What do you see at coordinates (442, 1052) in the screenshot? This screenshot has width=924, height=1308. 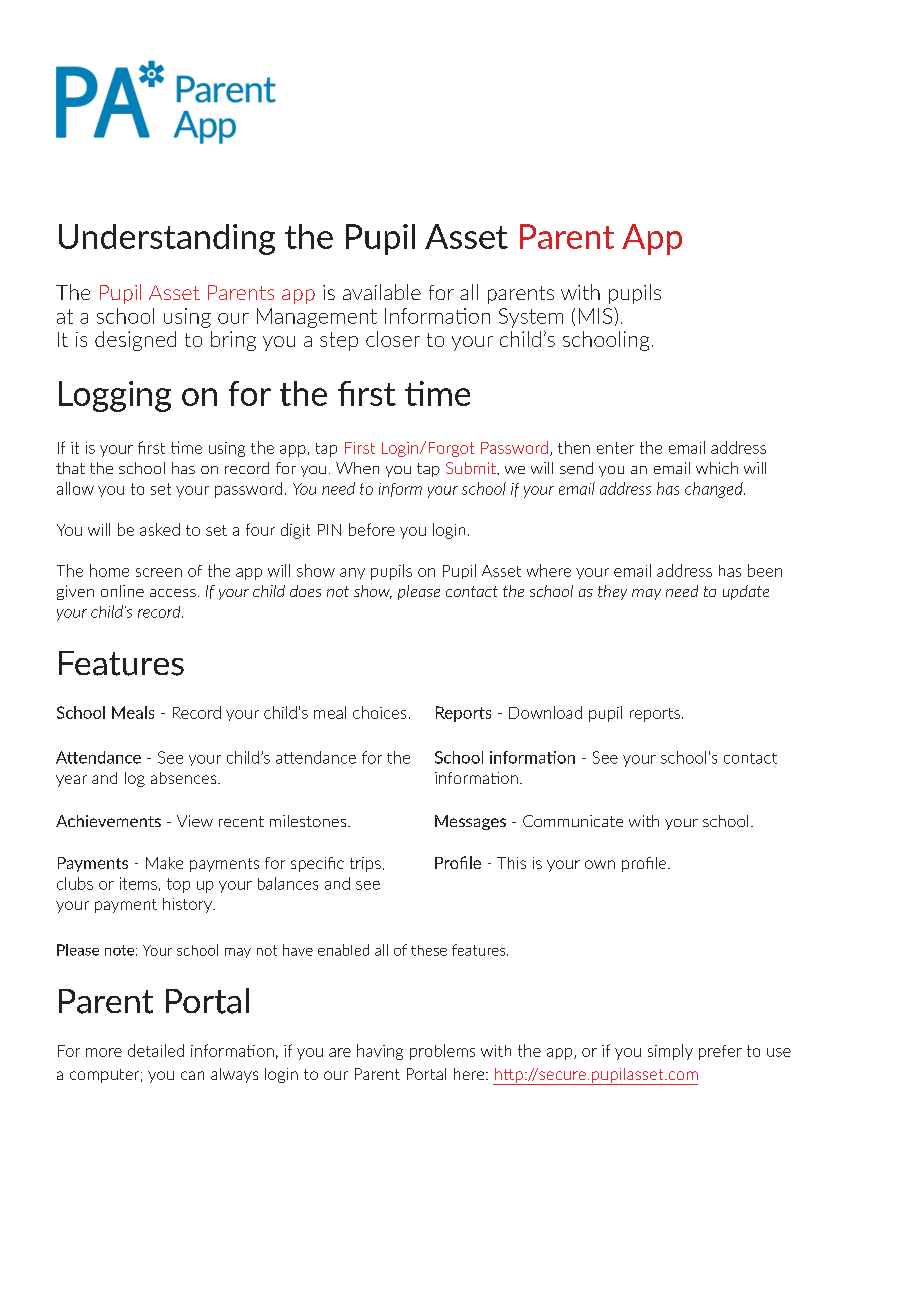 I see `problems` at bounding box center [442, 1052].
